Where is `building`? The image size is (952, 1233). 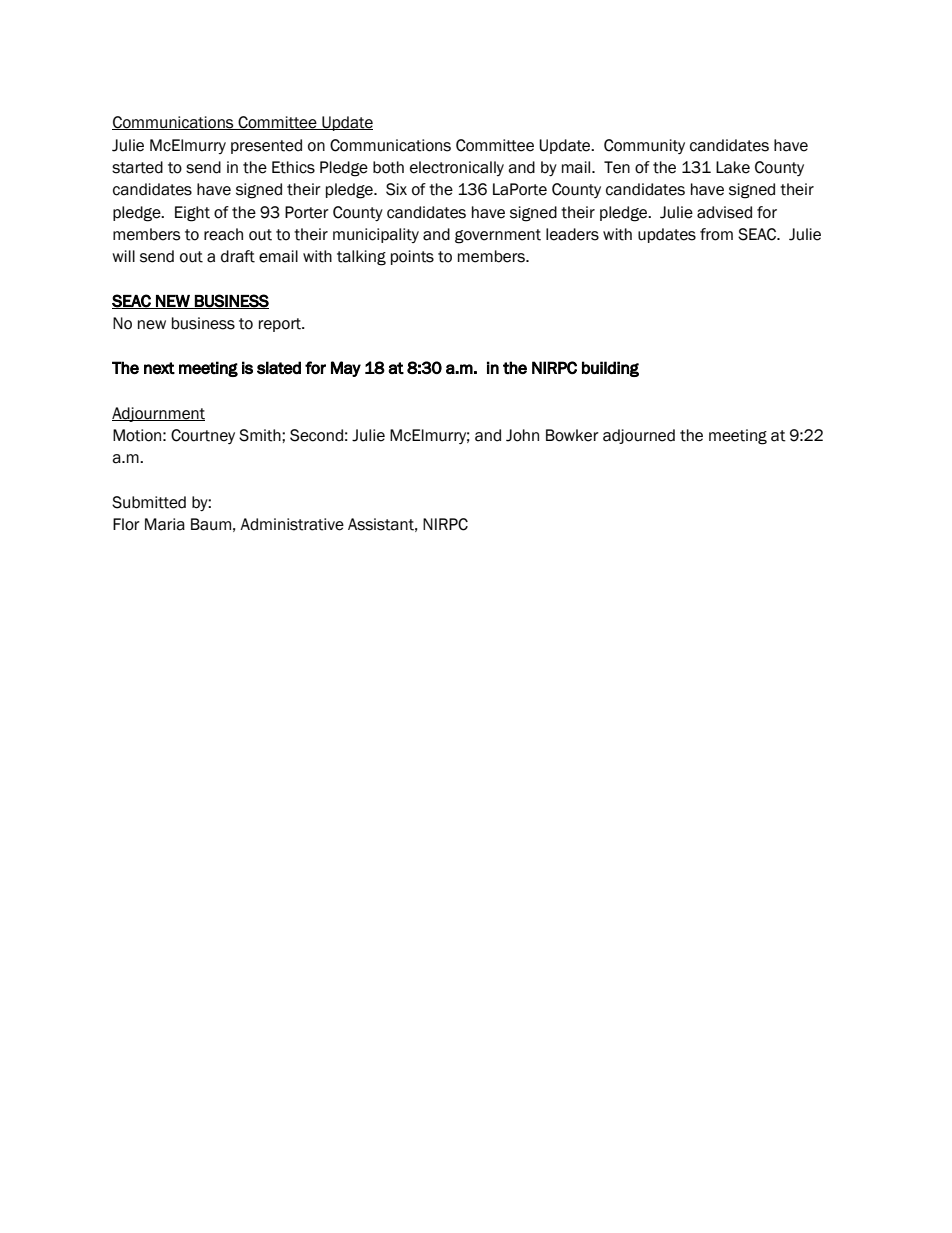 building is located at coordinates (610, 369).
